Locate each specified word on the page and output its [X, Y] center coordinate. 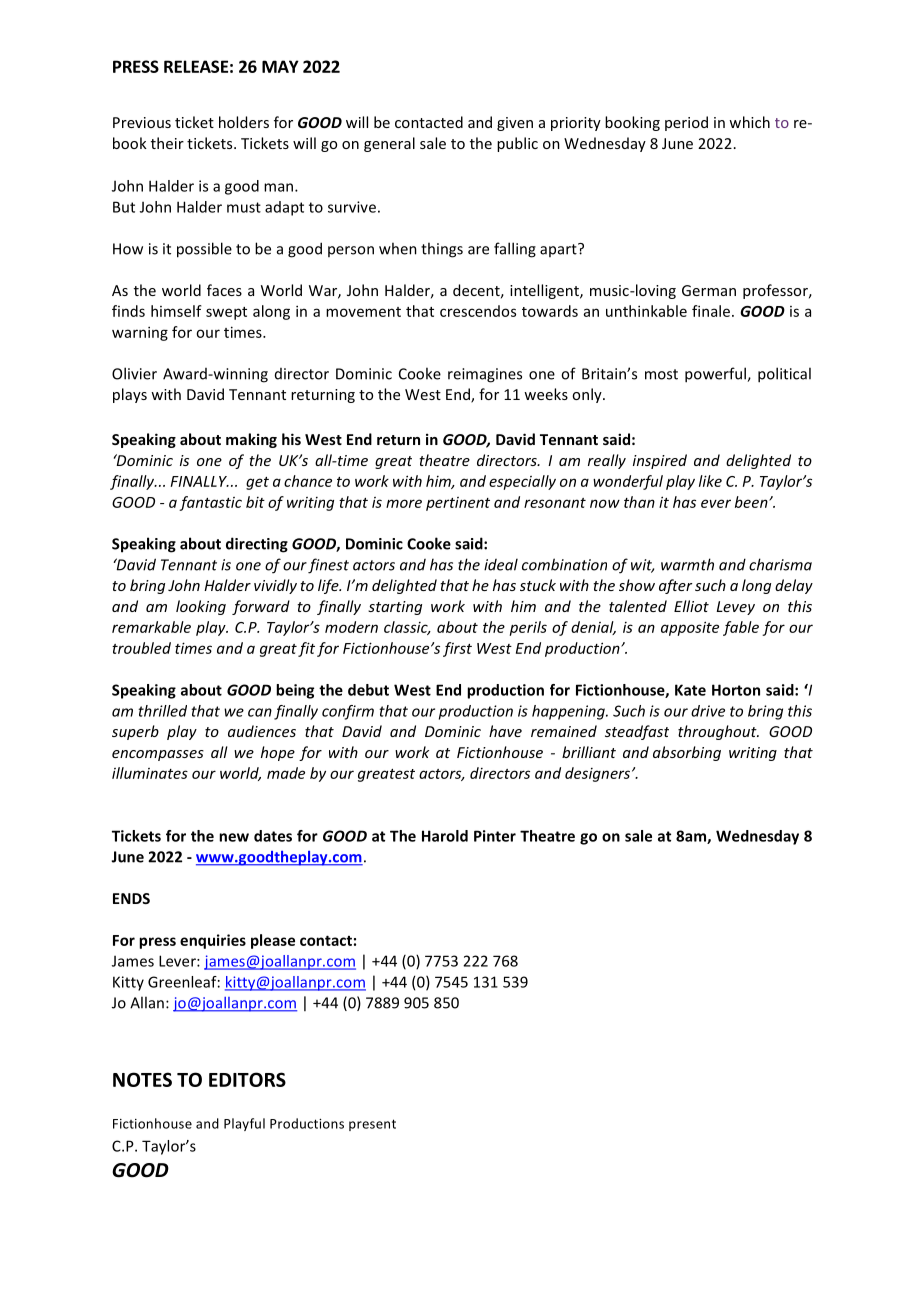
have [505, 731]
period [686, 123]
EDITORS [247, 1079]
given [515, 124]
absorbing [687, 753]
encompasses [158, 755]
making [251, 440]
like [710, 481]
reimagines [485, 375]
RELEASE [196, 66]
